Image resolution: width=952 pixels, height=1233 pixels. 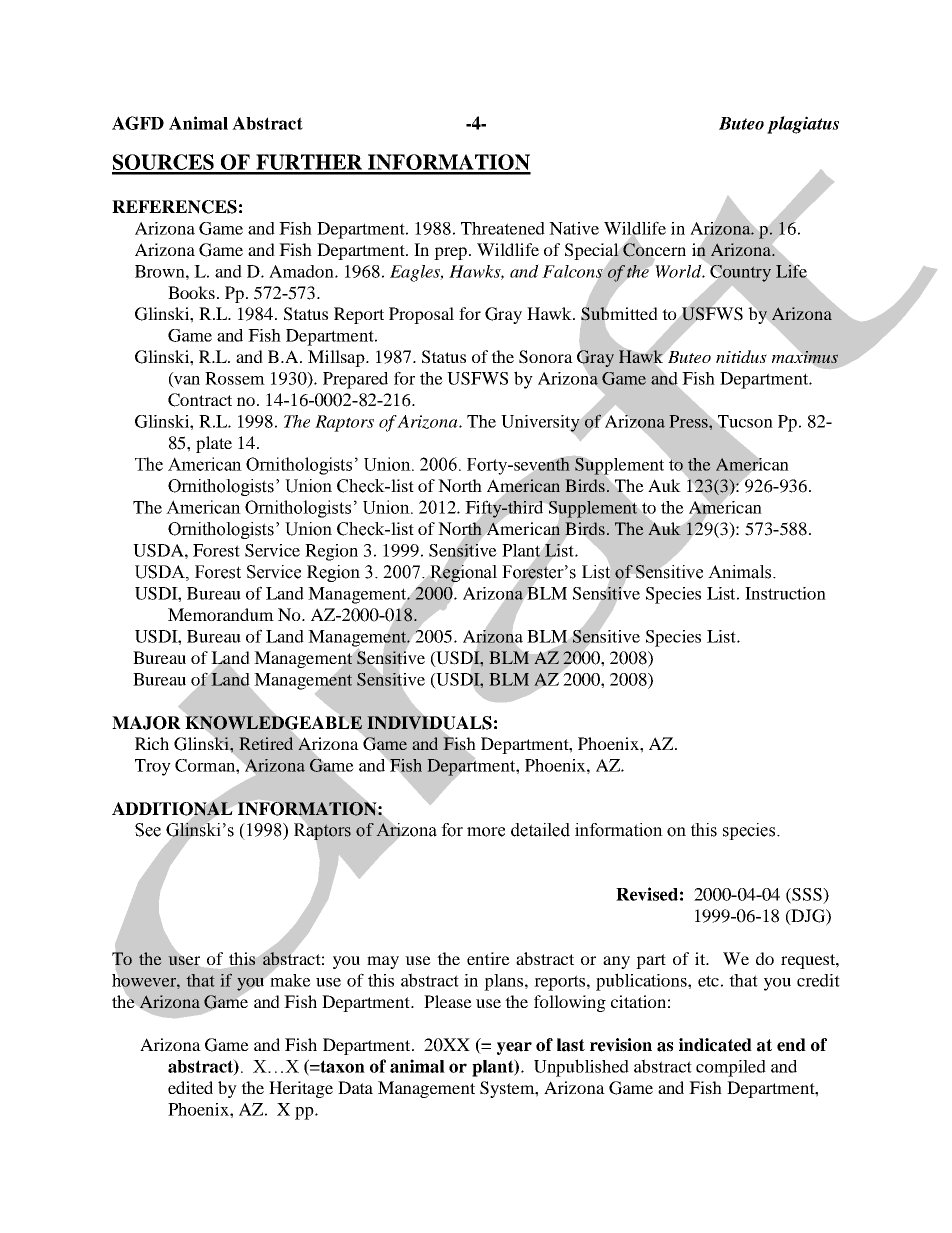 What do you see at coordinates (190, 1087) in the screenshot?
I see `edited` at bounding box center [190, 1087].
